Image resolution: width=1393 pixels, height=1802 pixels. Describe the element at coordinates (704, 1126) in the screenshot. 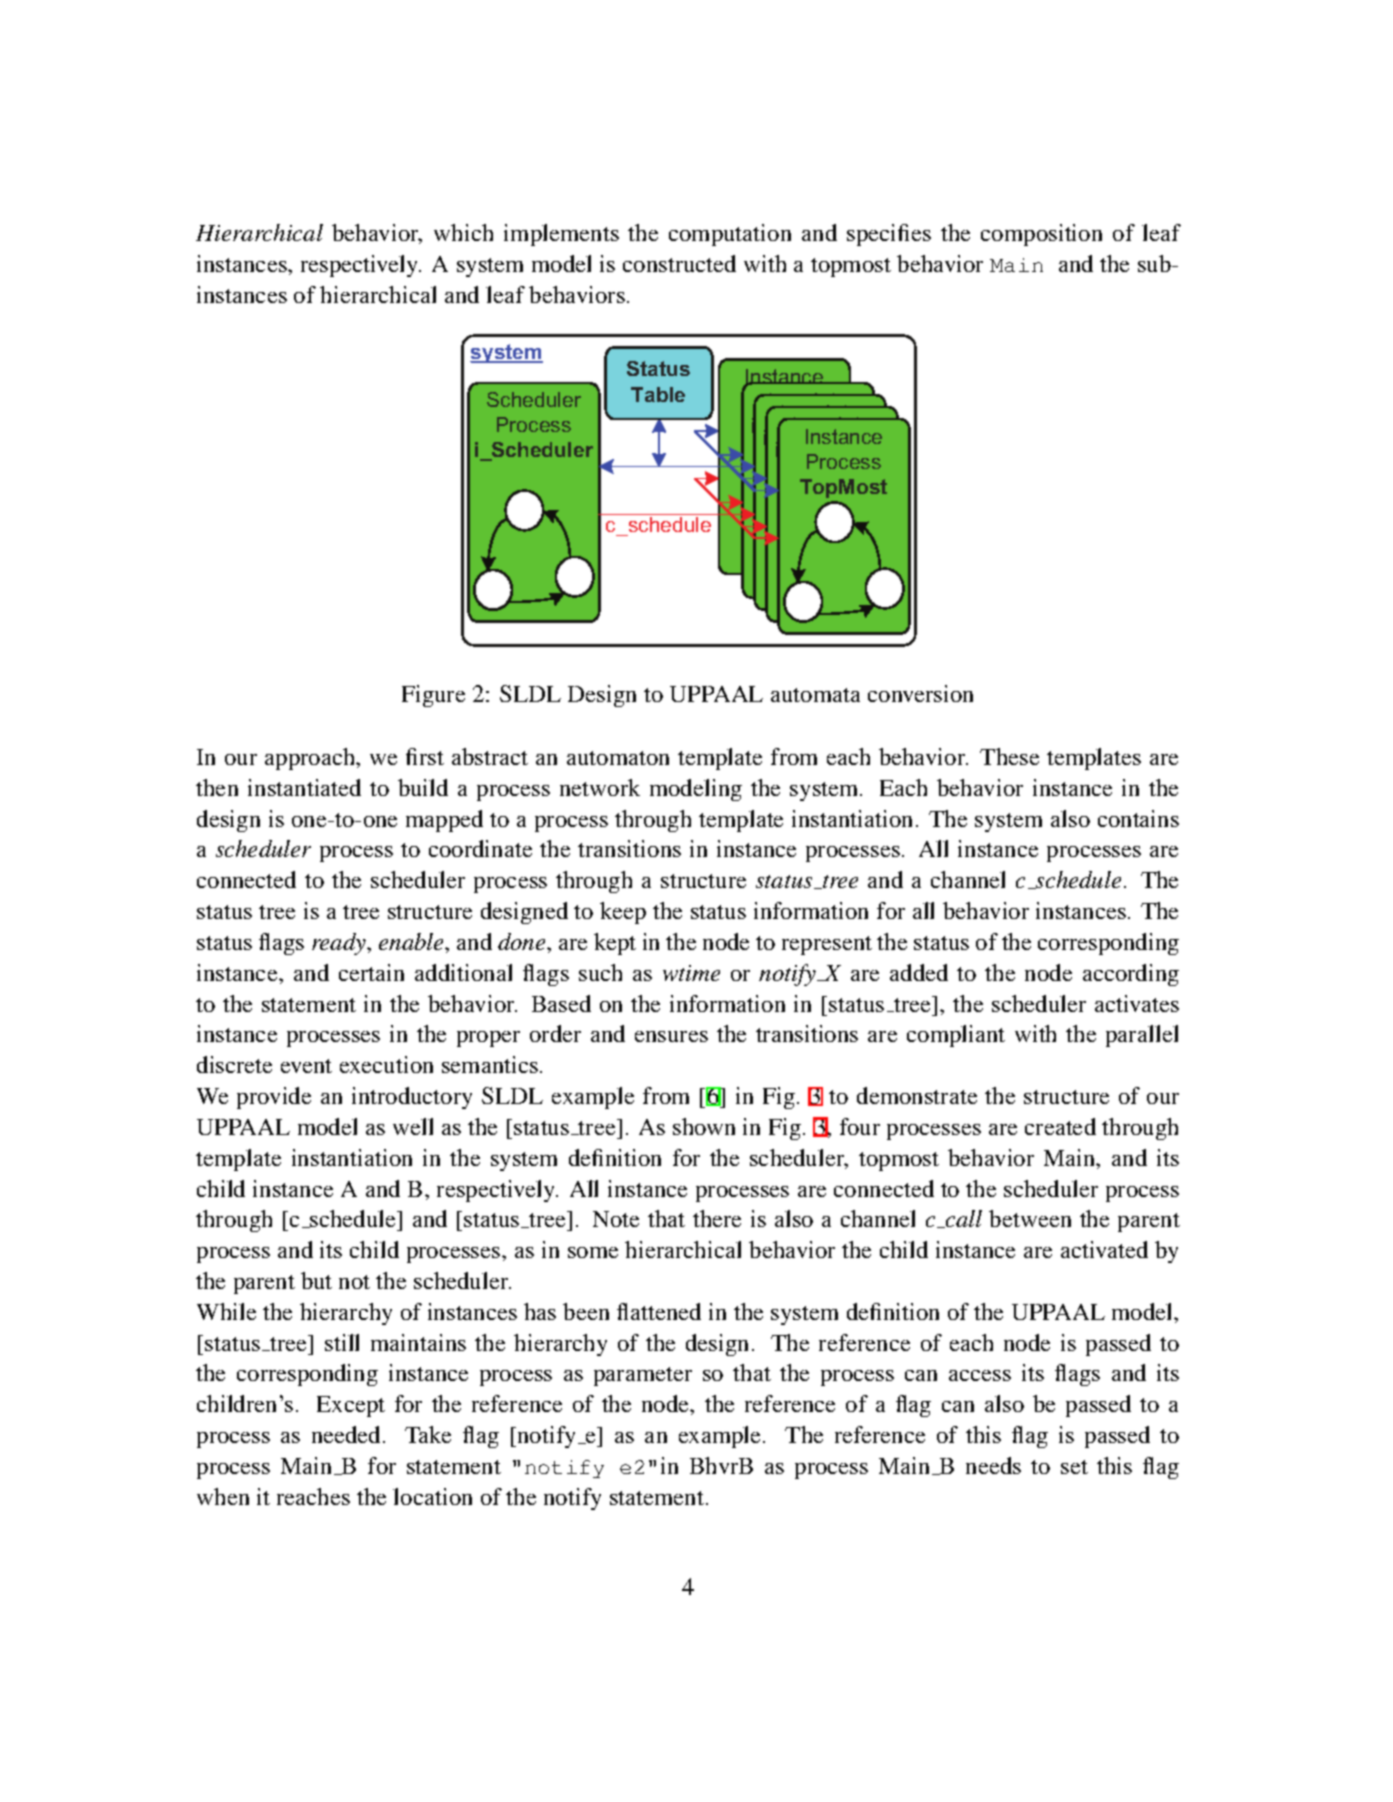

I see `shown` at that location.
